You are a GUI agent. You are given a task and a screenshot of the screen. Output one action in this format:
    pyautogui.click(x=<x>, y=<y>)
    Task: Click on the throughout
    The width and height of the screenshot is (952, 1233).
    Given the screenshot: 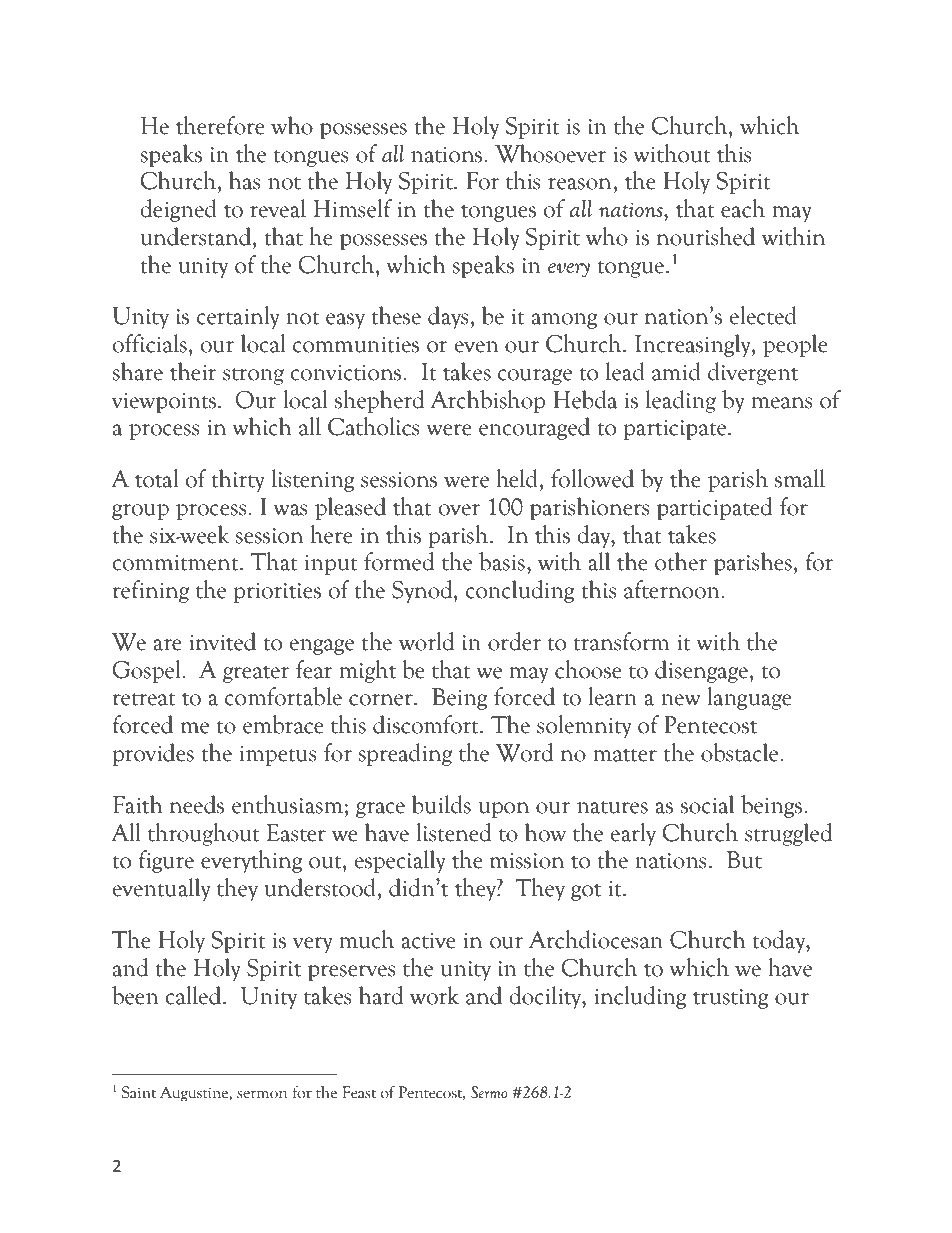 What is the action you would take?
    pyautogui.click(x=204, y=834)
